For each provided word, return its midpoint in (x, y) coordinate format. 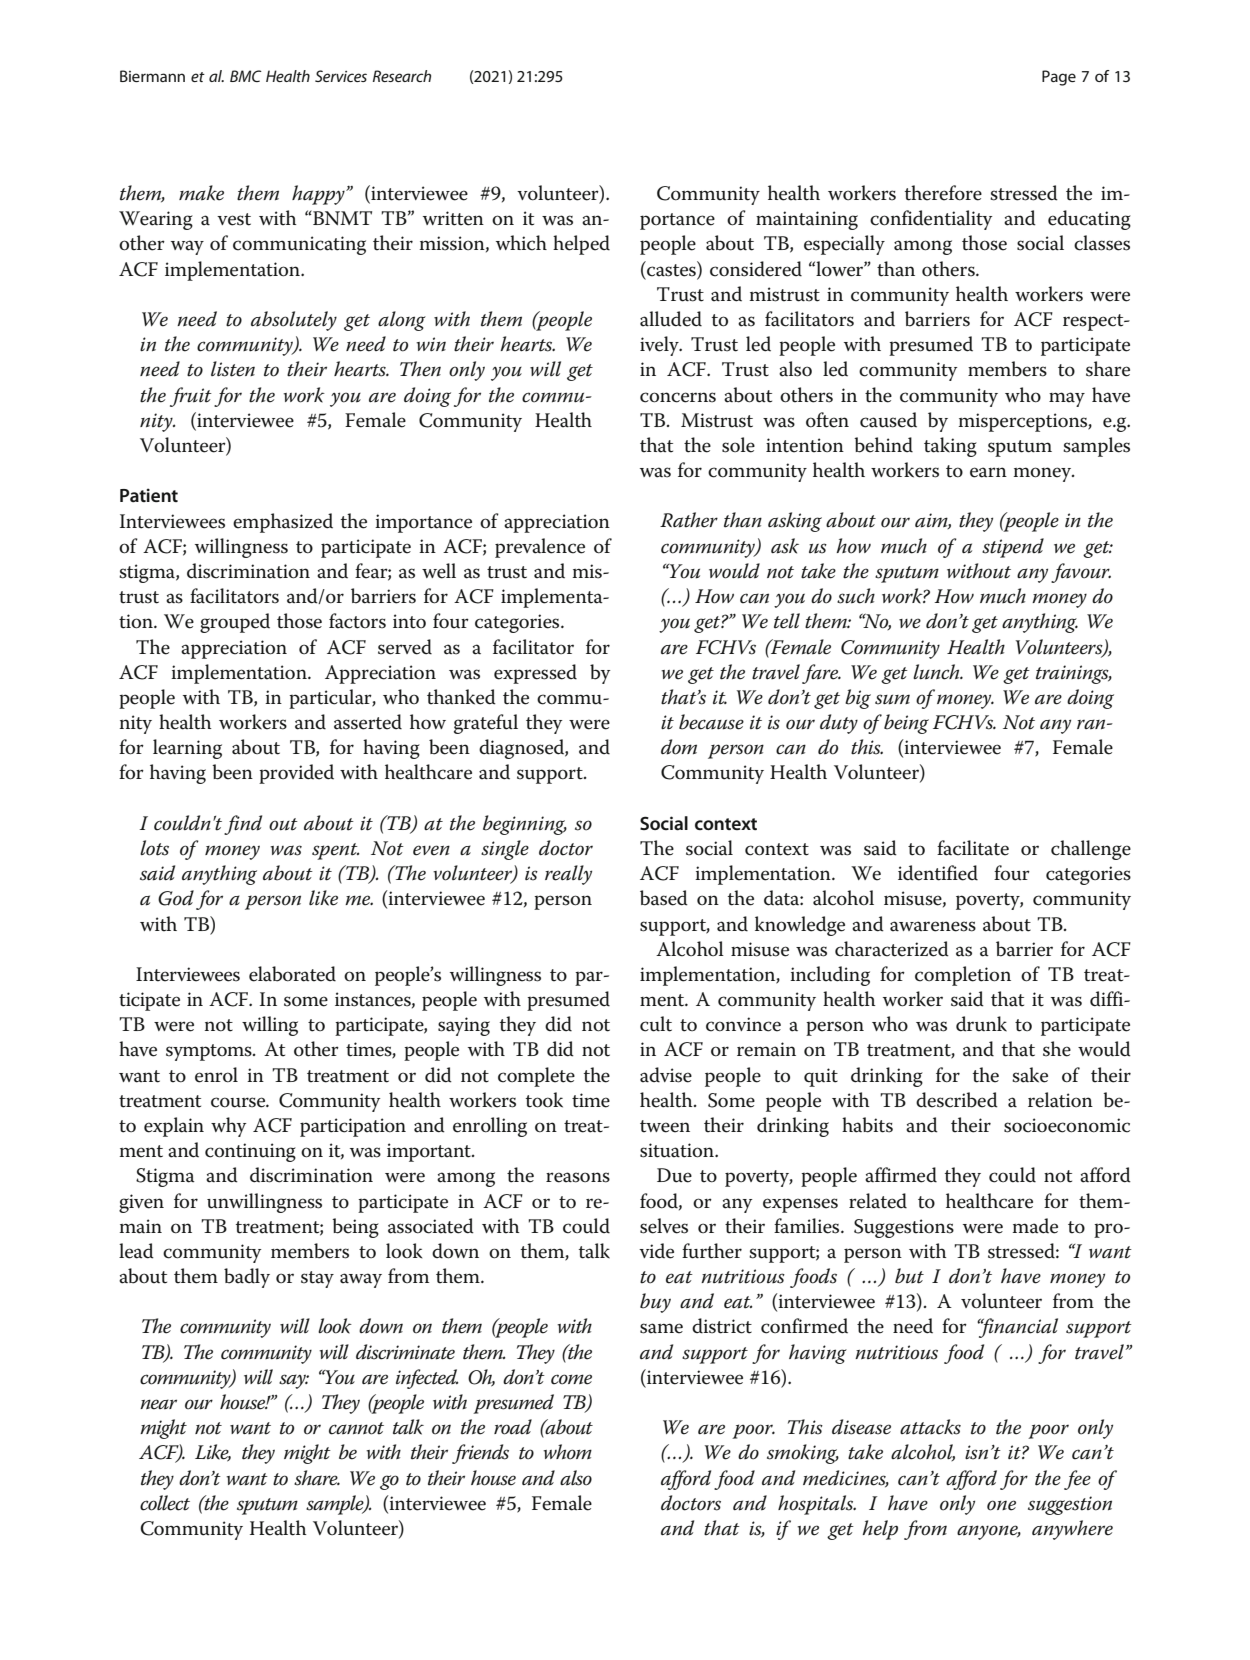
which (521, 243)
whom (567, 1452)
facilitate (973, 848)
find (243, 825)
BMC (246, 76)
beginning (525, 825)
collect (165, 1503)
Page (1059, 78)
